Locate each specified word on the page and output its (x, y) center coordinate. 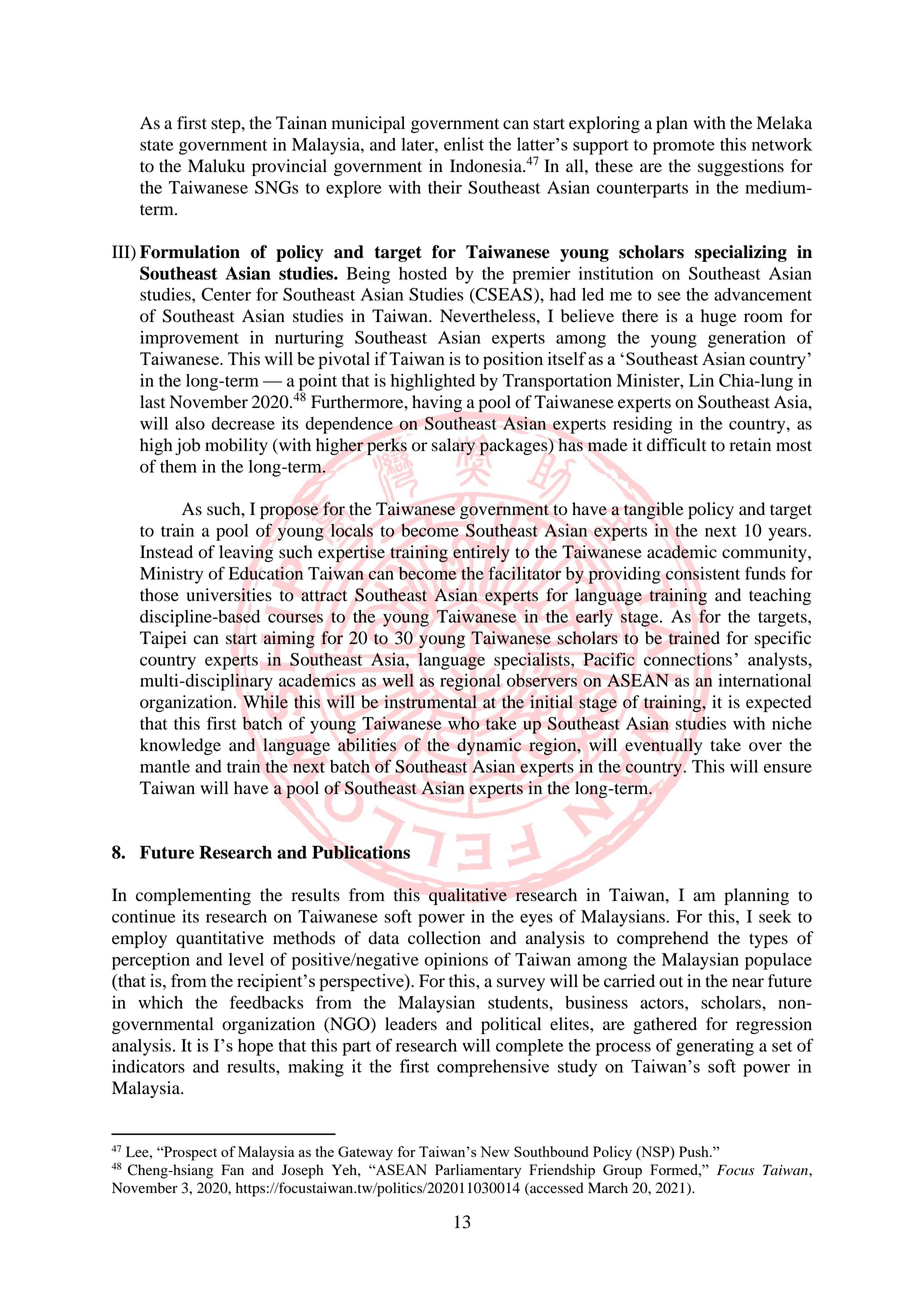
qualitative (468, 896)
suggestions (741, 167)
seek (775, 916)
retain (750, 445)
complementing (193, 896)
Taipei (163, 639)
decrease (243, 423)
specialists (533, 661)
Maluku (216, 166)
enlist (464, 144)
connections (688, 659)
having (437, 404)
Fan (232, 1169)
